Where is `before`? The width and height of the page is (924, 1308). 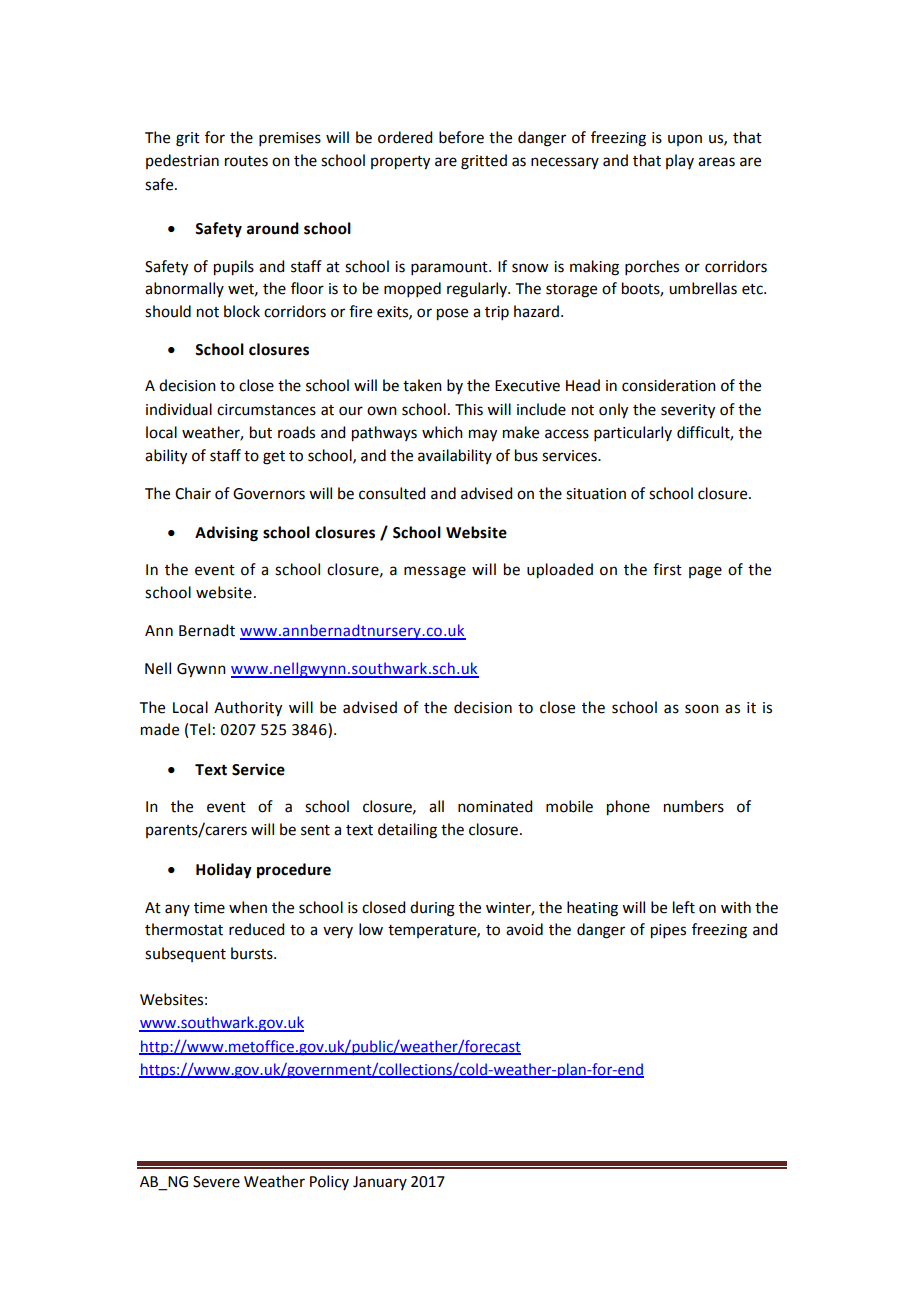 before is located at coordinates (461, 137).
